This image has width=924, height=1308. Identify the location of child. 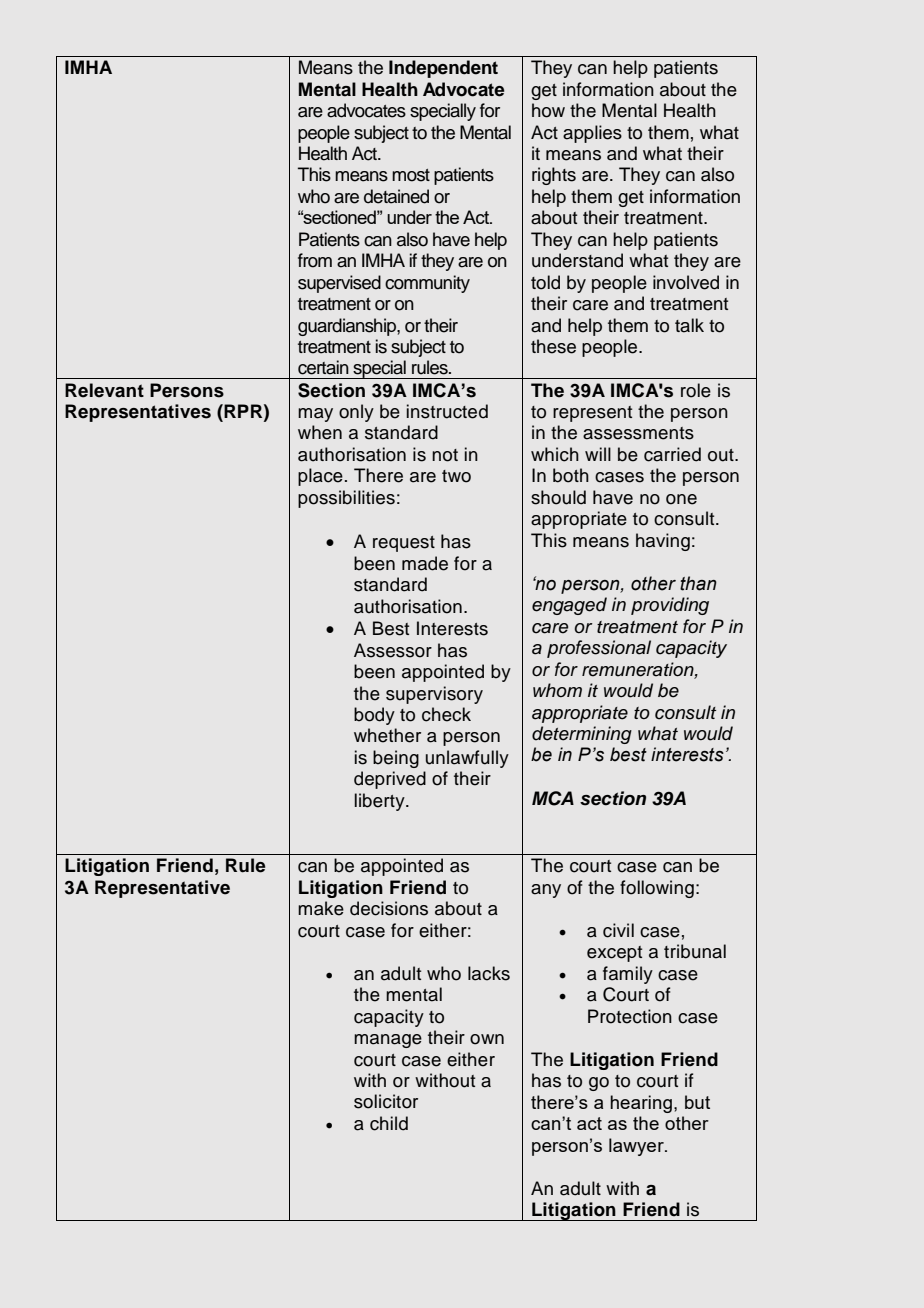
(389, 1123).
